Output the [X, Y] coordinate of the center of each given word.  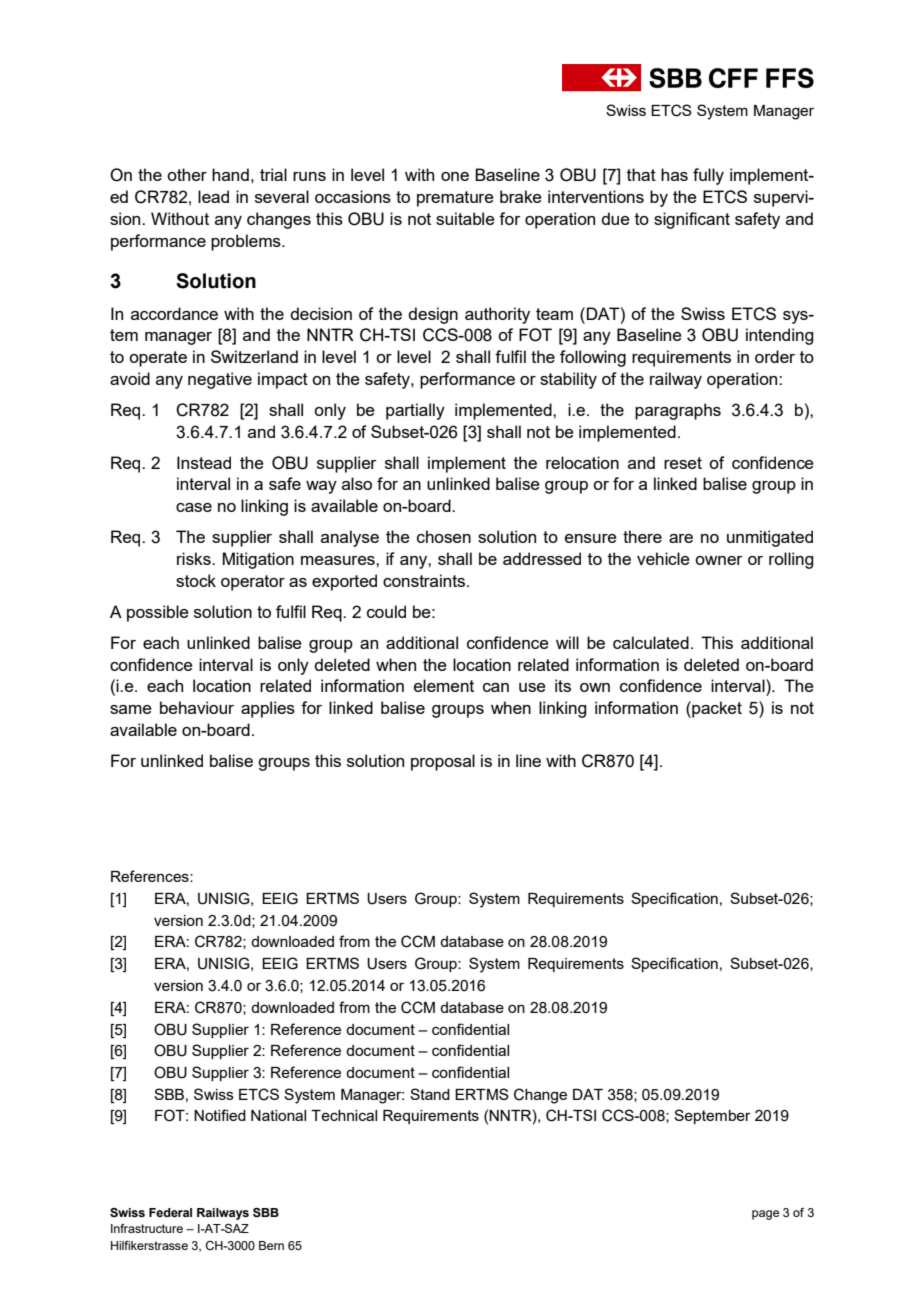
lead [213, 196]
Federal [170, 1212]
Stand [430, 1094]
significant [692, 220]
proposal [443, 762]
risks [195, 558]
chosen [444, 536]
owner [719, 560]
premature [455, 199]
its [563, 685]
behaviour [197, 707]
